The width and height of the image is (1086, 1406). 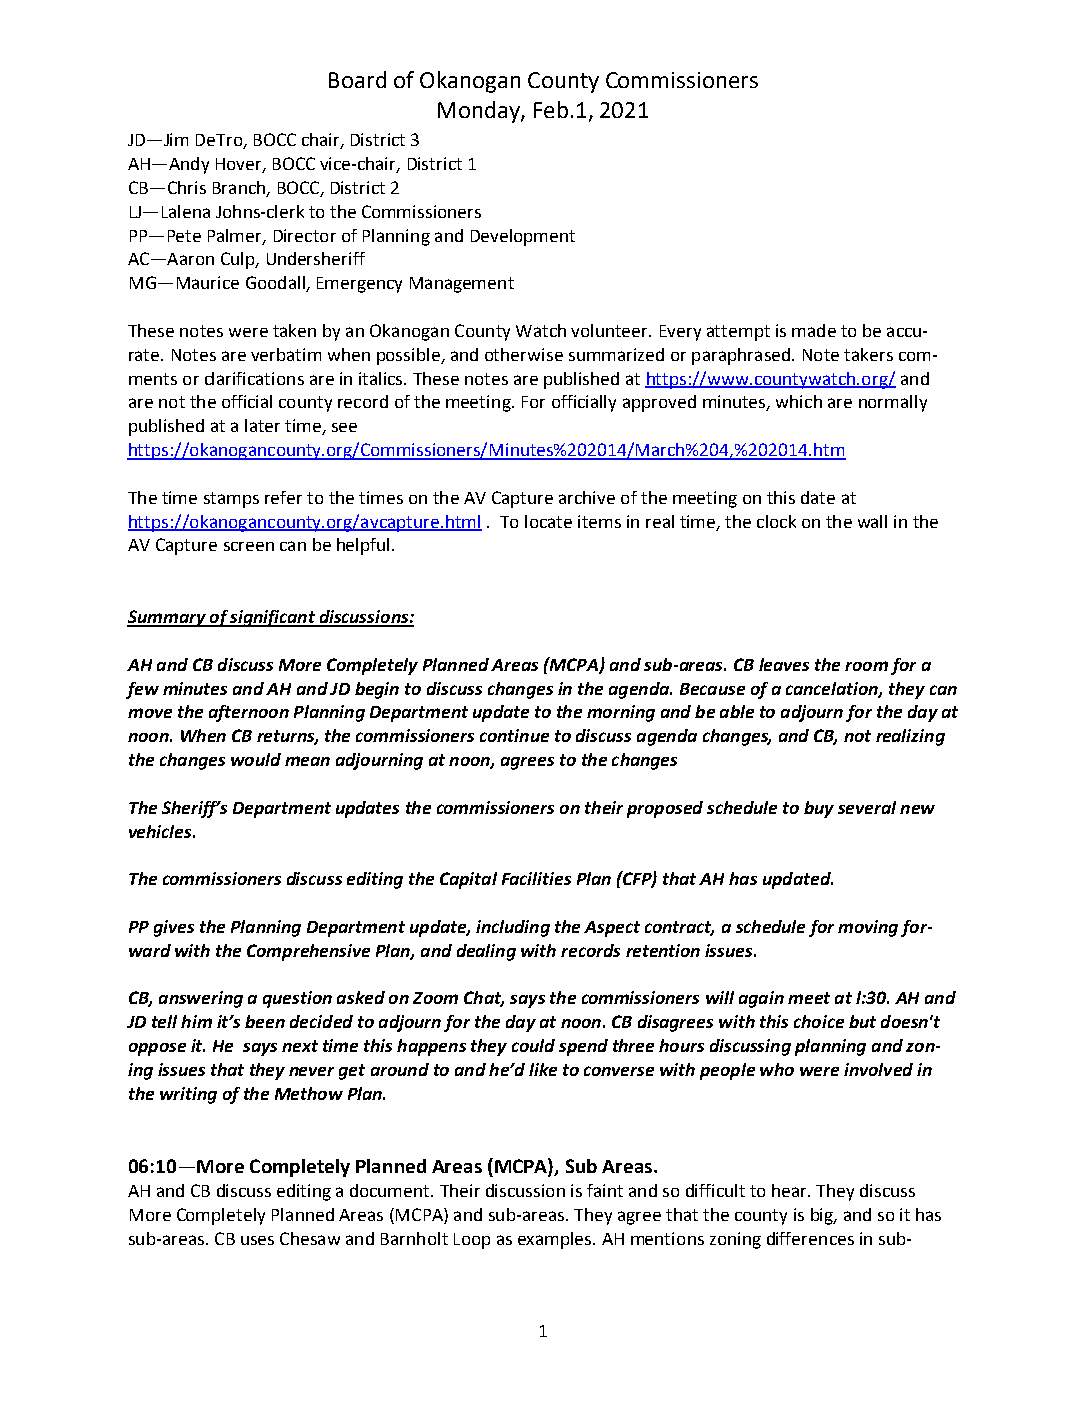 I want to click on continue, so click(x=514, y=735).
